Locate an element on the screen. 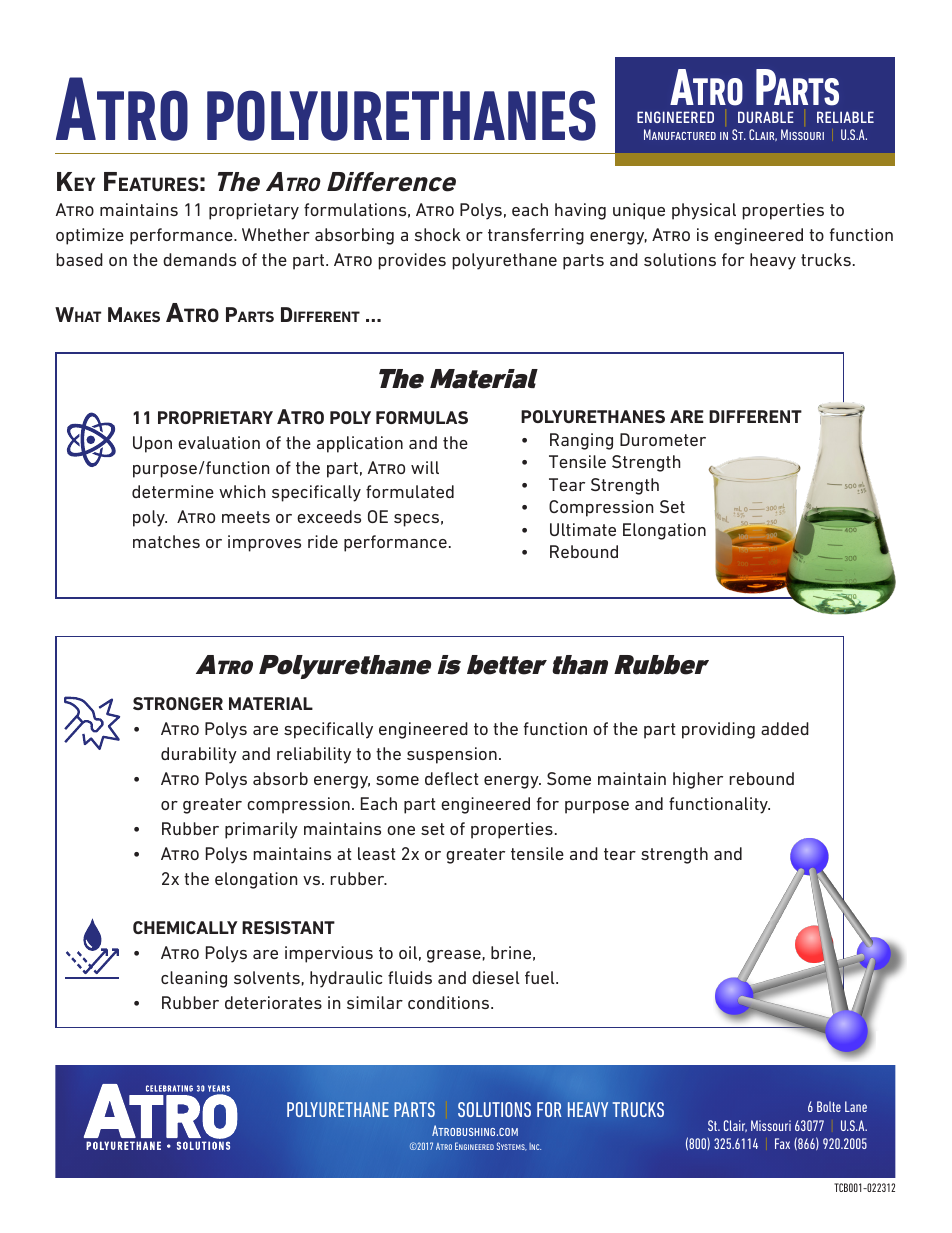 Image resolution: width=952 pixels, height=1233 pixels. suspension is located at coordinates (452, 755).
